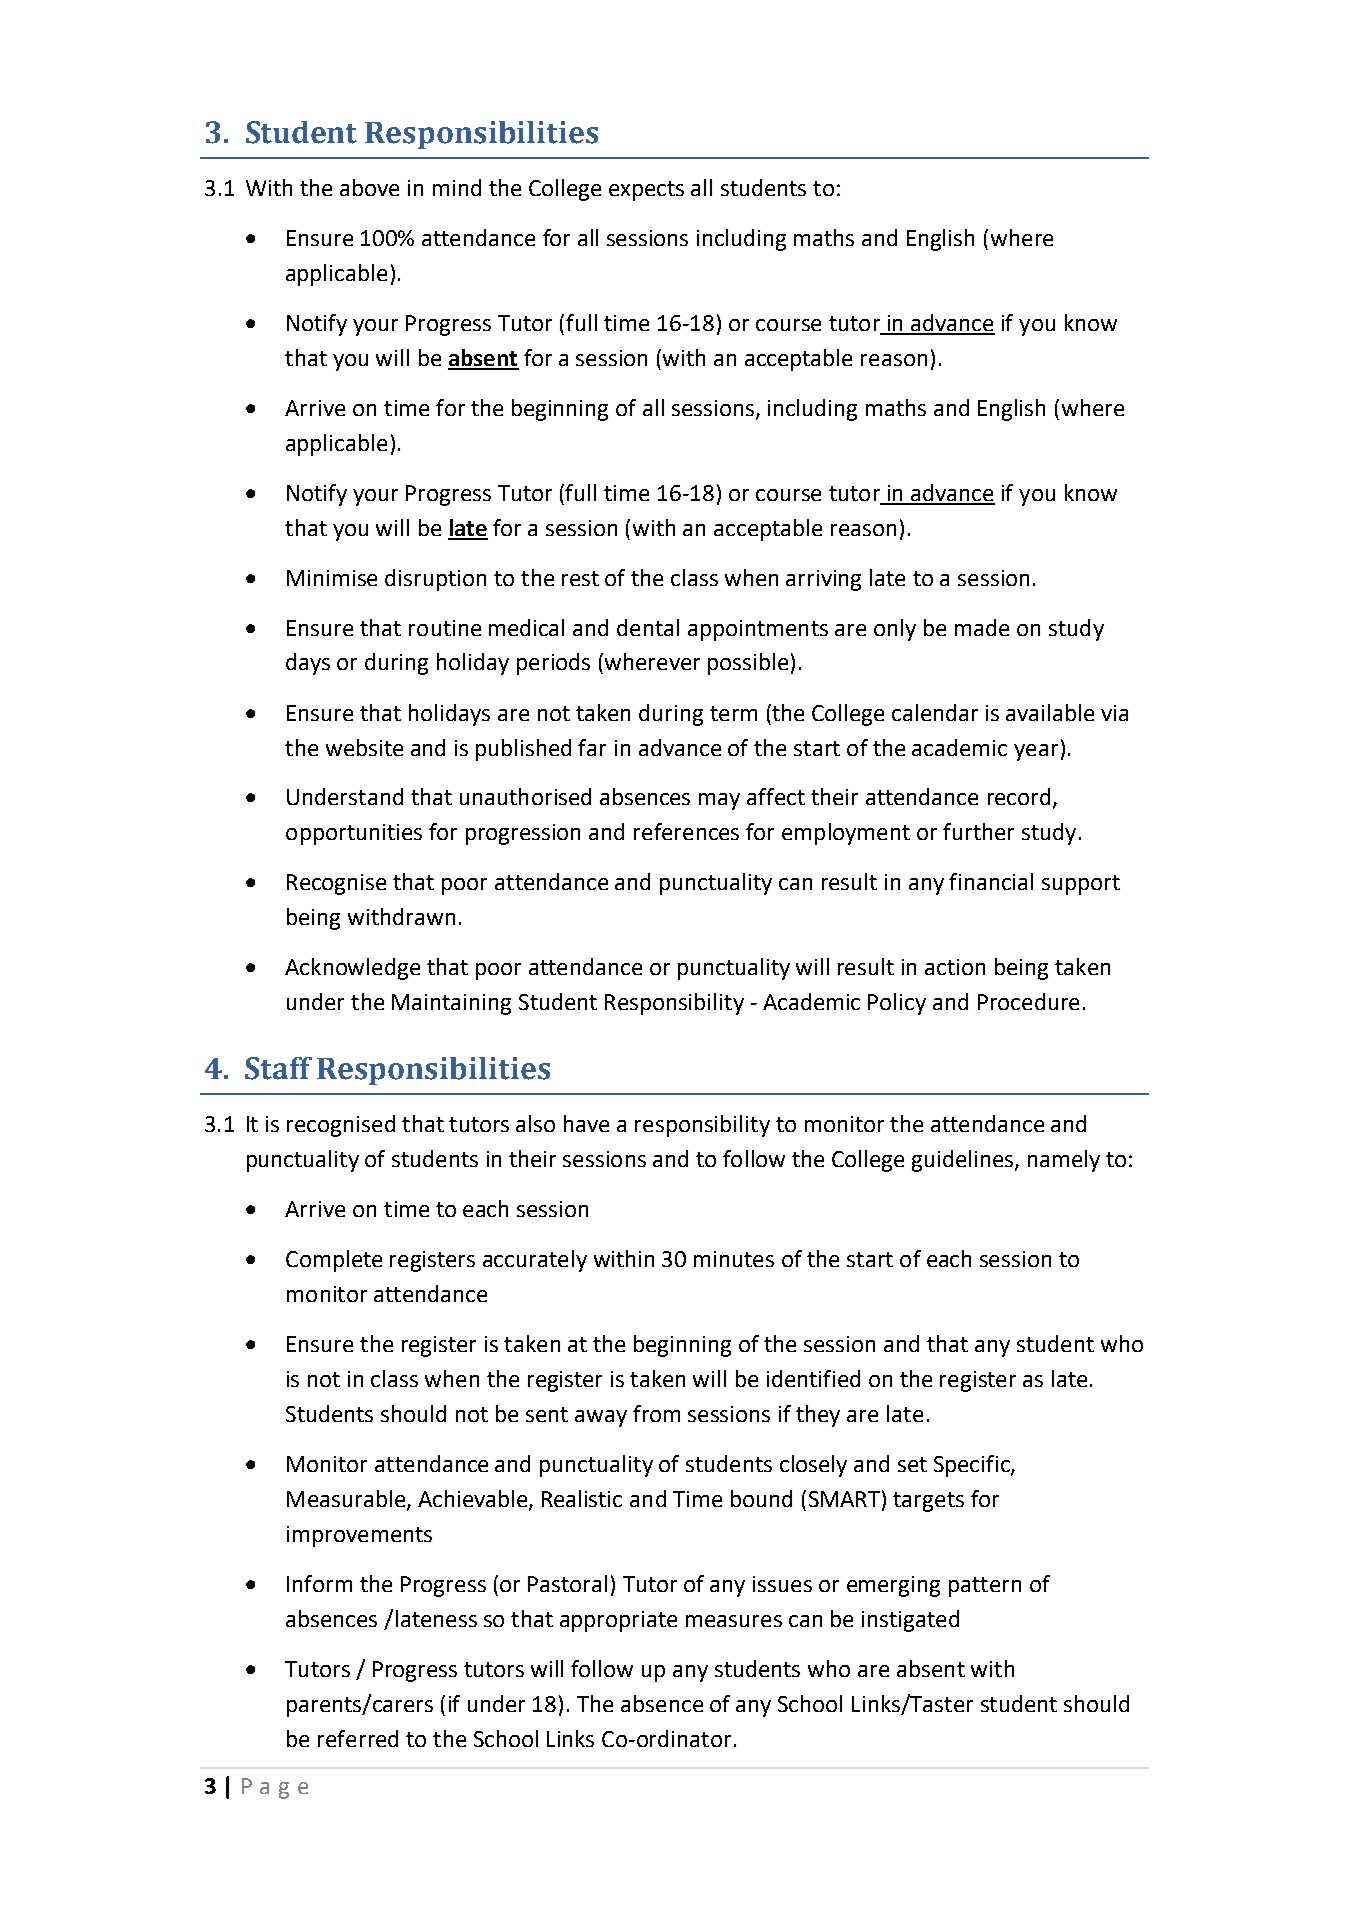 This screenshot has width=1349, height=1908. What do you see at coordinates (686, 831) in the screenshot?
I see `references` at bounding box center [686, 831].
